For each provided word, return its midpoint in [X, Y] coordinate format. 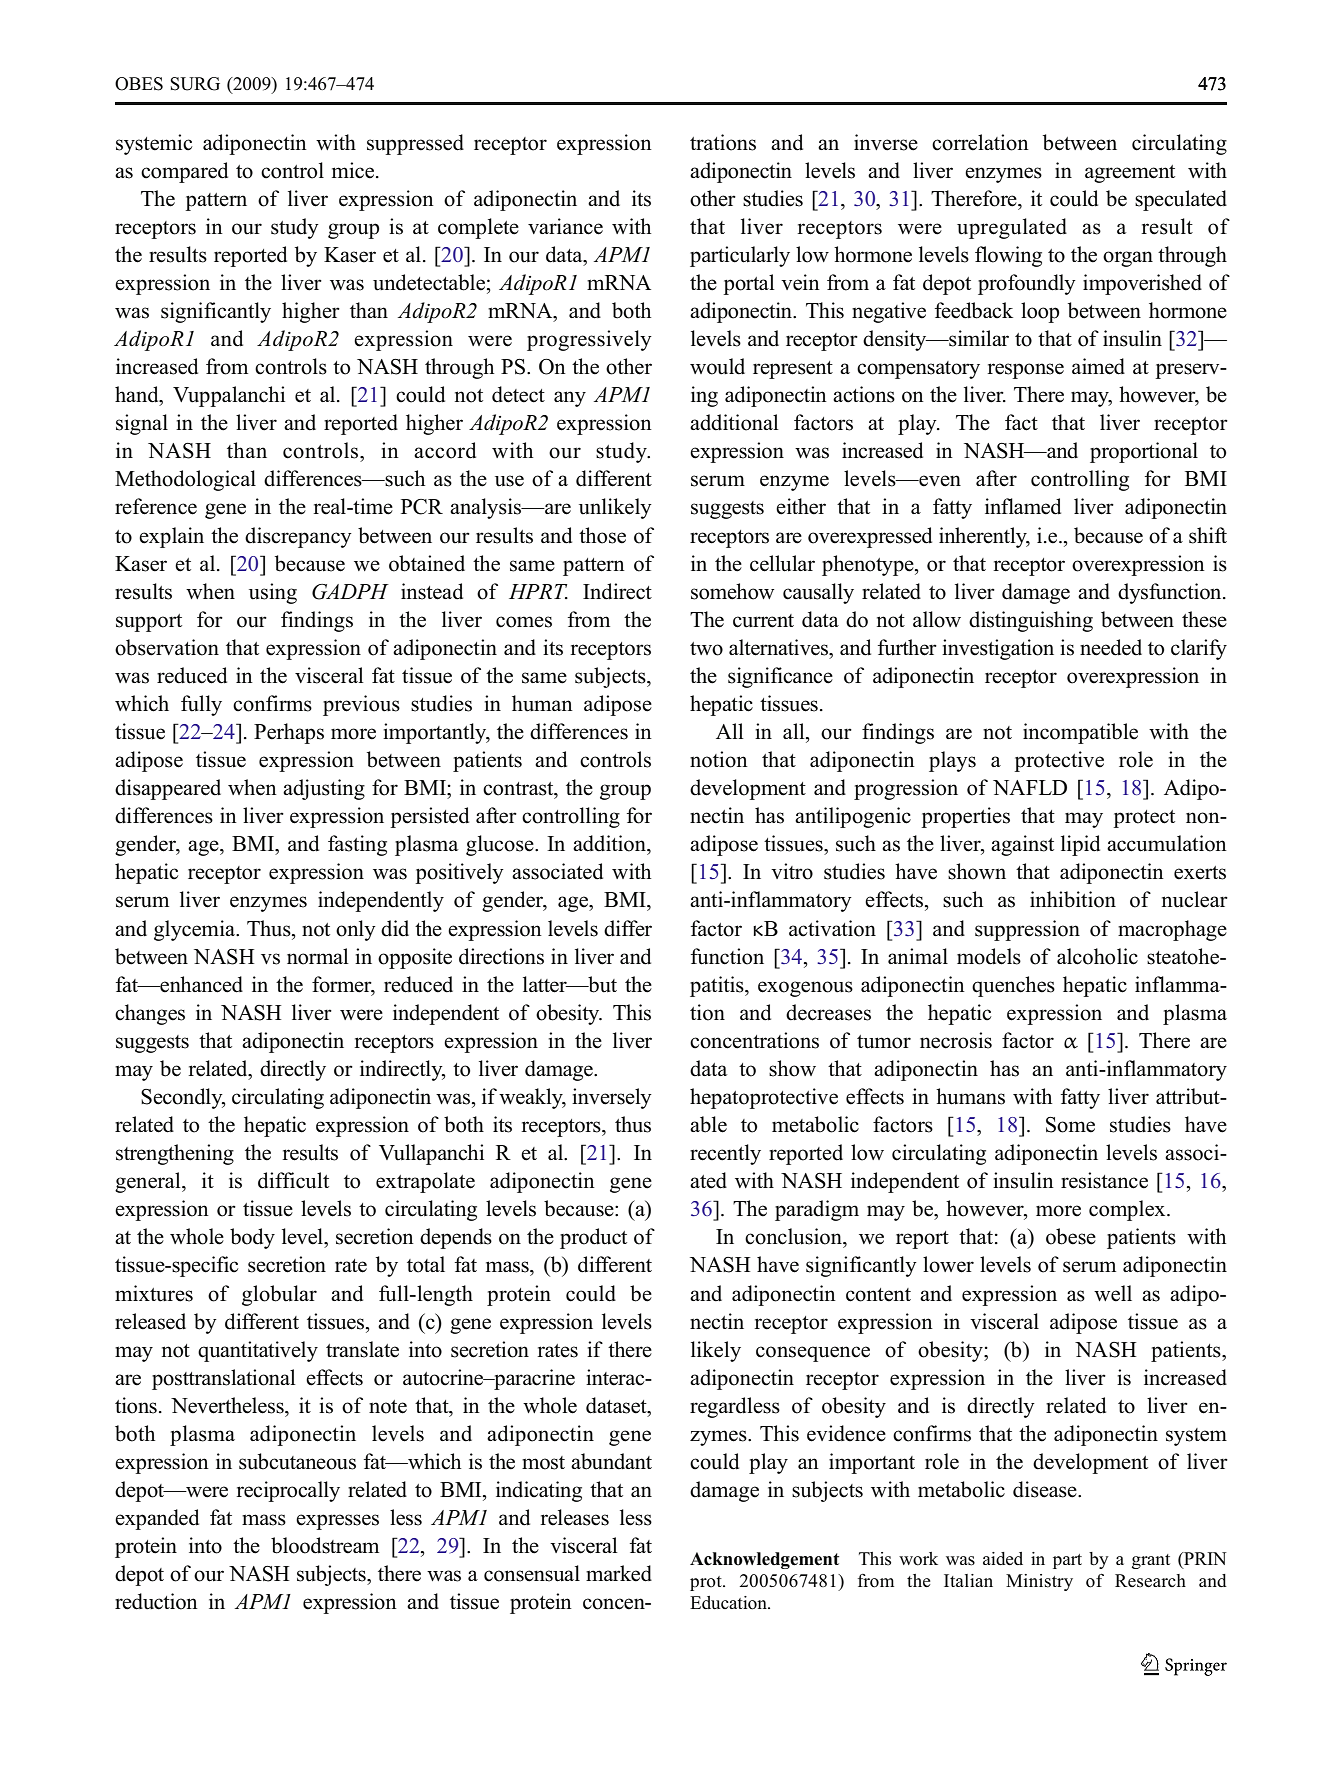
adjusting [324, 789]
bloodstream [325, 1545]
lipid [1080, 845]
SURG [195, 84]
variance [565, 226]
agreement [1130, 174]
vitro [792, 871]
